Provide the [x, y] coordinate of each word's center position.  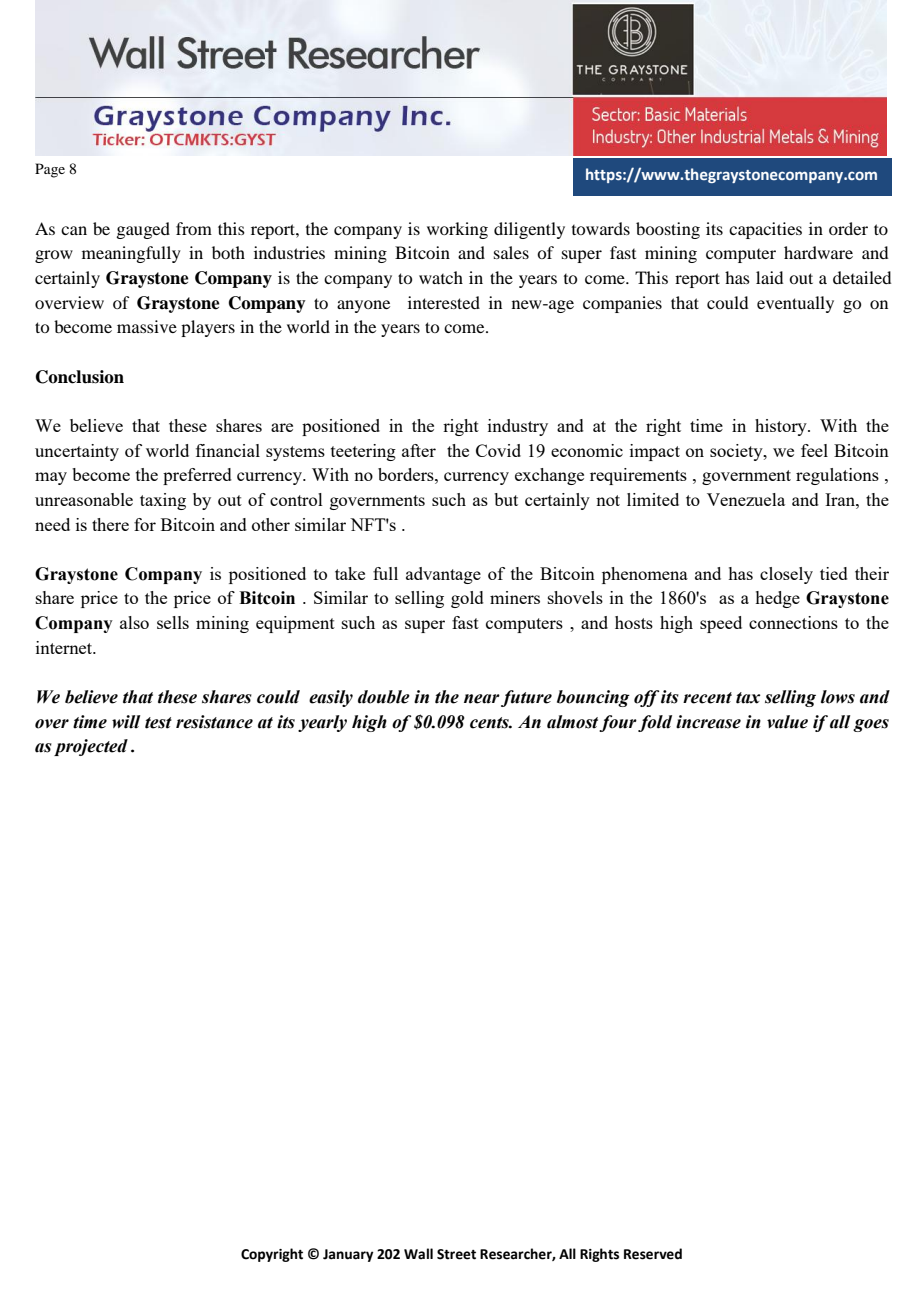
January [348, 1255]
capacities [765, 230]
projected [91, 747]
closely [786, 575]
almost [572, 722]
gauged [143, 230]
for [145, 524]
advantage [443, 575]
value [787, 722]
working [457, 230]
